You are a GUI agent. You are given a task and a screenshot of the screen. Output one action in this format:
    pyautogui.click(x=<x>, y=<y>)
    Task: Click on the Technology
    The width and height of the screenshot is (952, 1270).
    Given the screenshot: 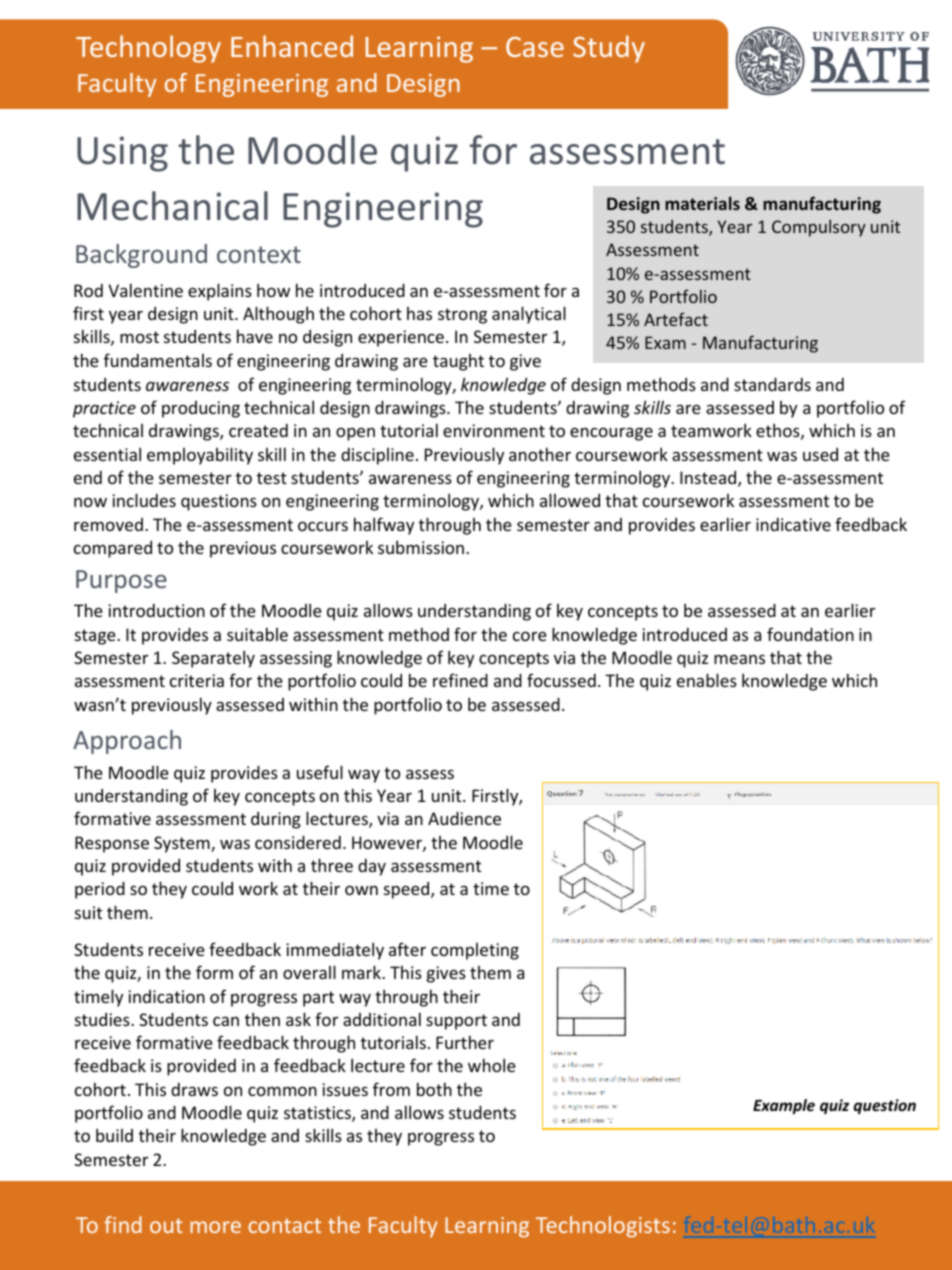 What is the action you would take?
    pyautogui.click(x=148, y=49)
